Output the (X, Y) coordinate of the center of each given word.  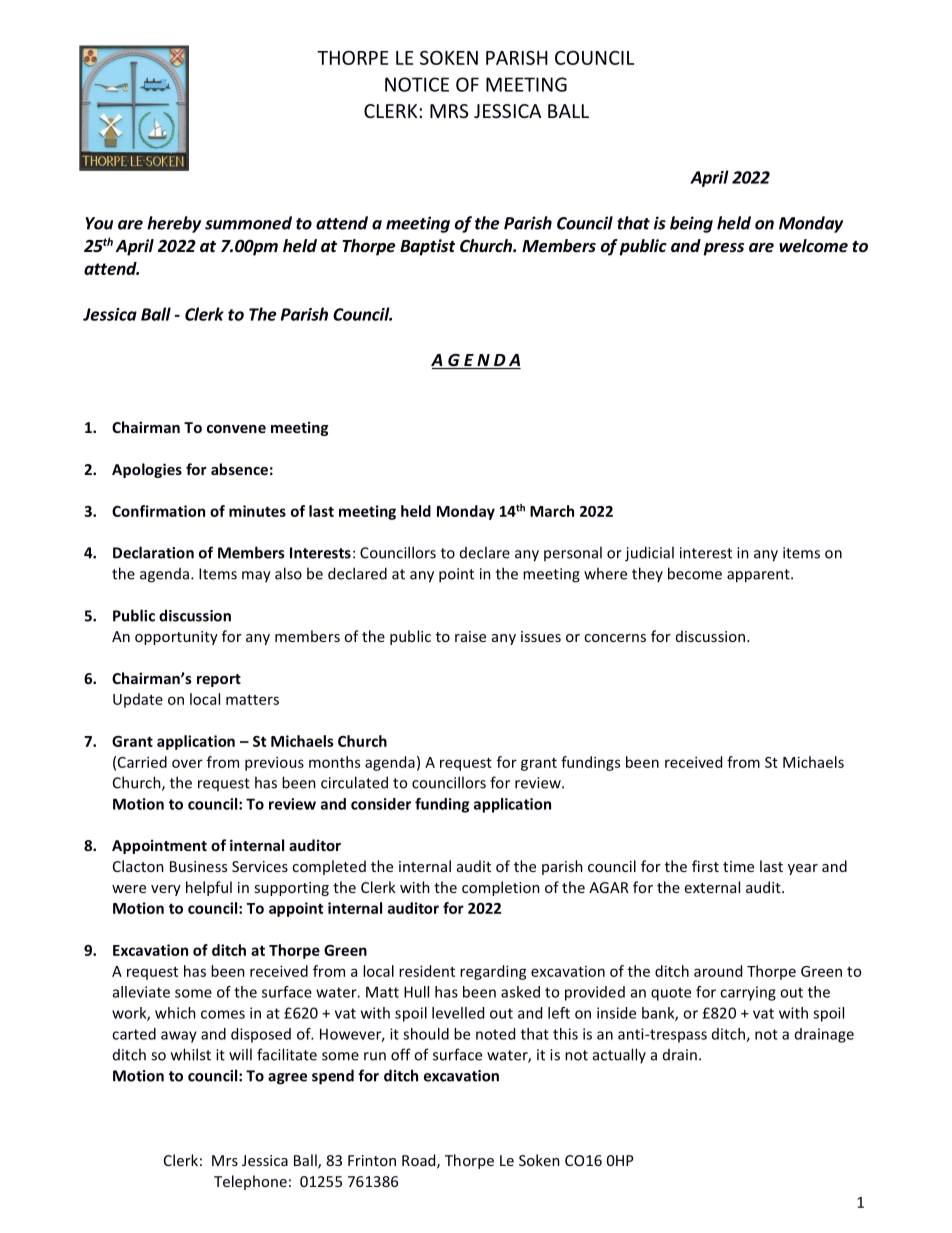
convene (236, 429)
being (691, 224)
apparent (759, 576)
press (724, 249)
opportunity (176, 638)
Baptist (427, 247)
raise (470, 636)
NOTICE (417, 84)
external (712, 887)
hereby (174, 224)
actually (619, 1055)
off (401, 1054)
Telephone (250, 1182)
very (166, 890)
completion (501, 888)
